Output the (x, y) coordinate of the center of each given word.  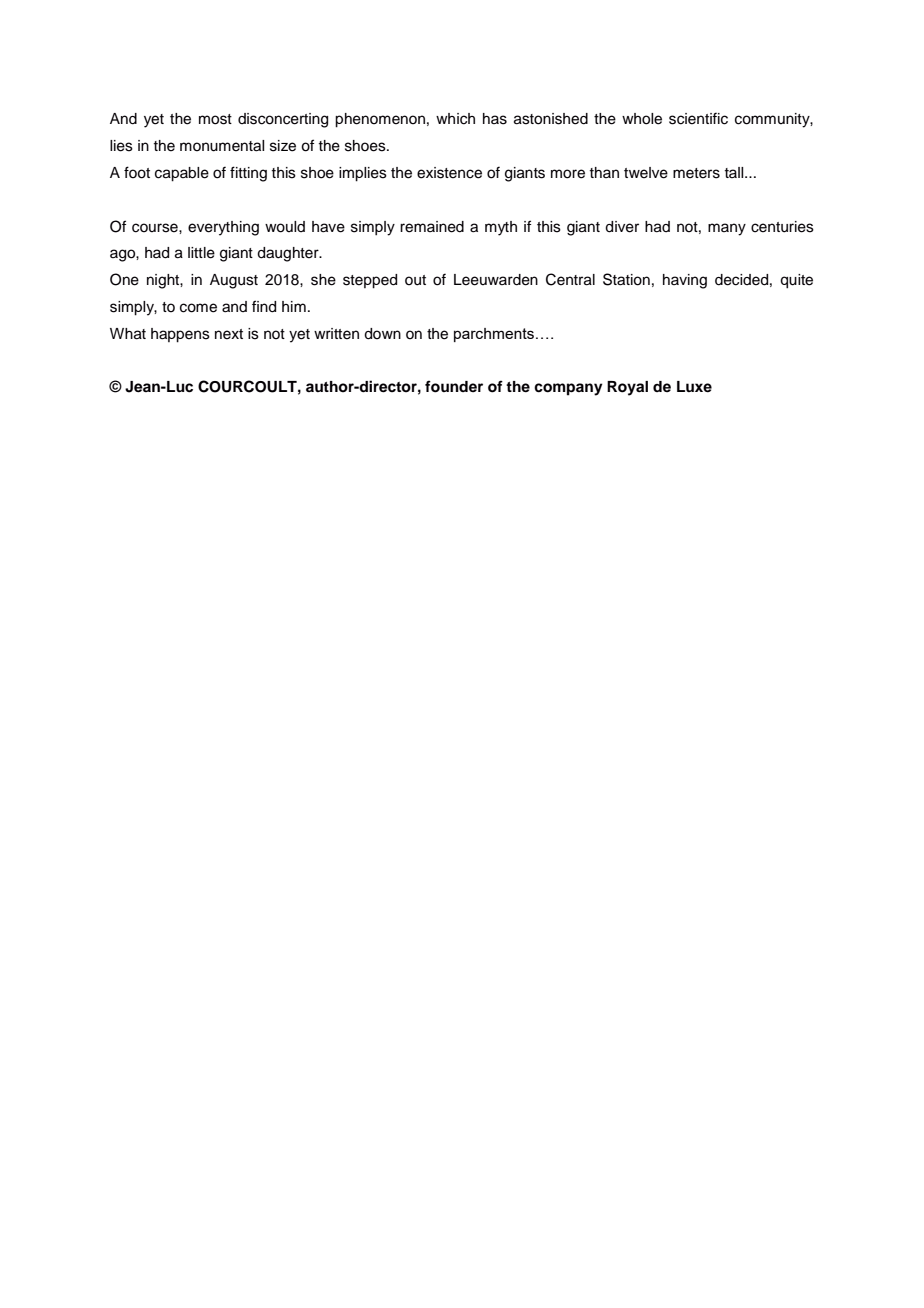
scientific (698, 118)
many (727, 229)
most (215, 119)
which (455, 119)
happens (180, 335)
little (201, 253)
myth (501, 228)
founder (454, 386)
